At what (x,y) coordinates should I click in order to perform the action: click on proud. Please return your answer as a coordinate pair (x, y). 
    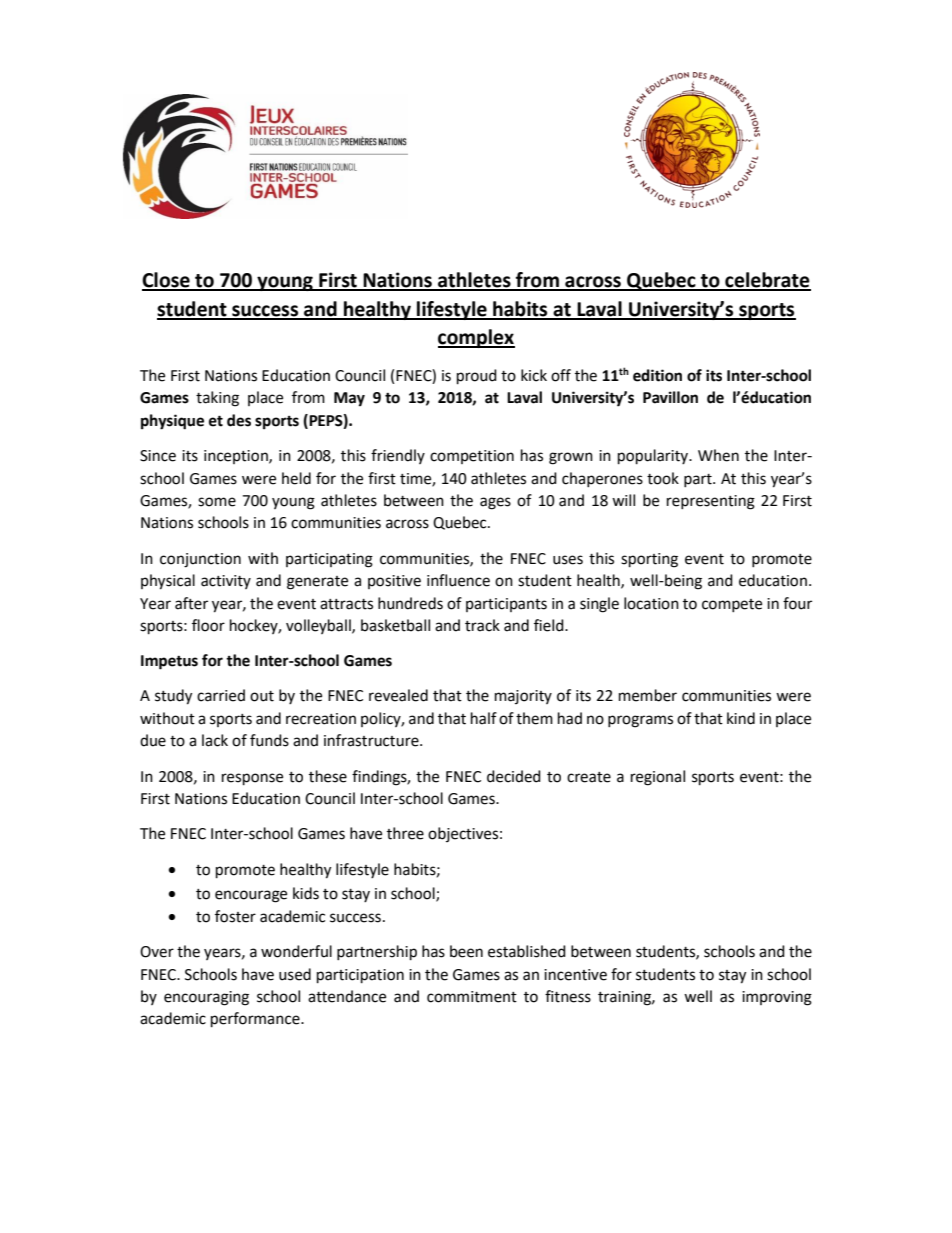
    Looking at the image, I should click on (477, 377).
